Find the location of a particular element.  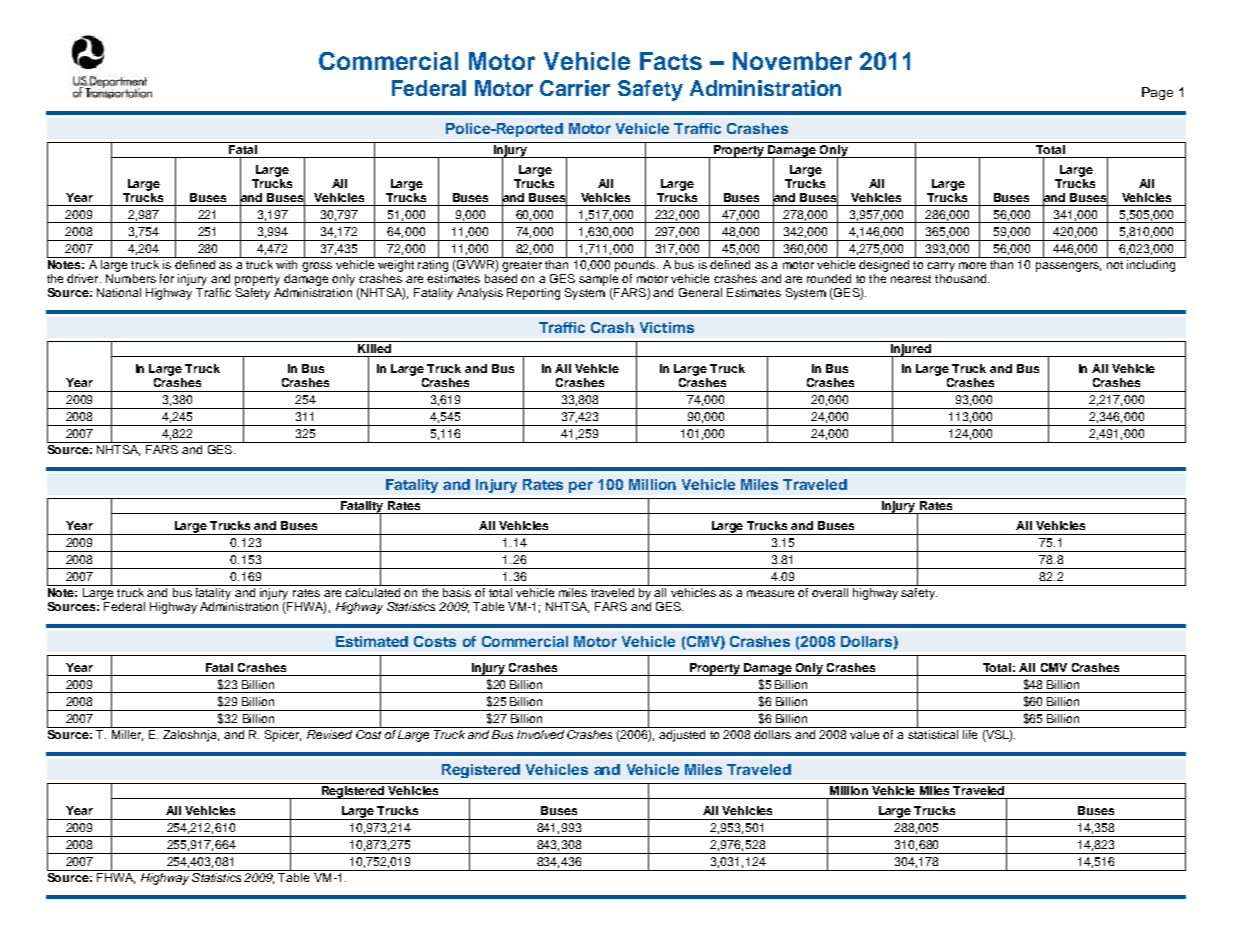

thousand is located at coordinates (962, 277).
